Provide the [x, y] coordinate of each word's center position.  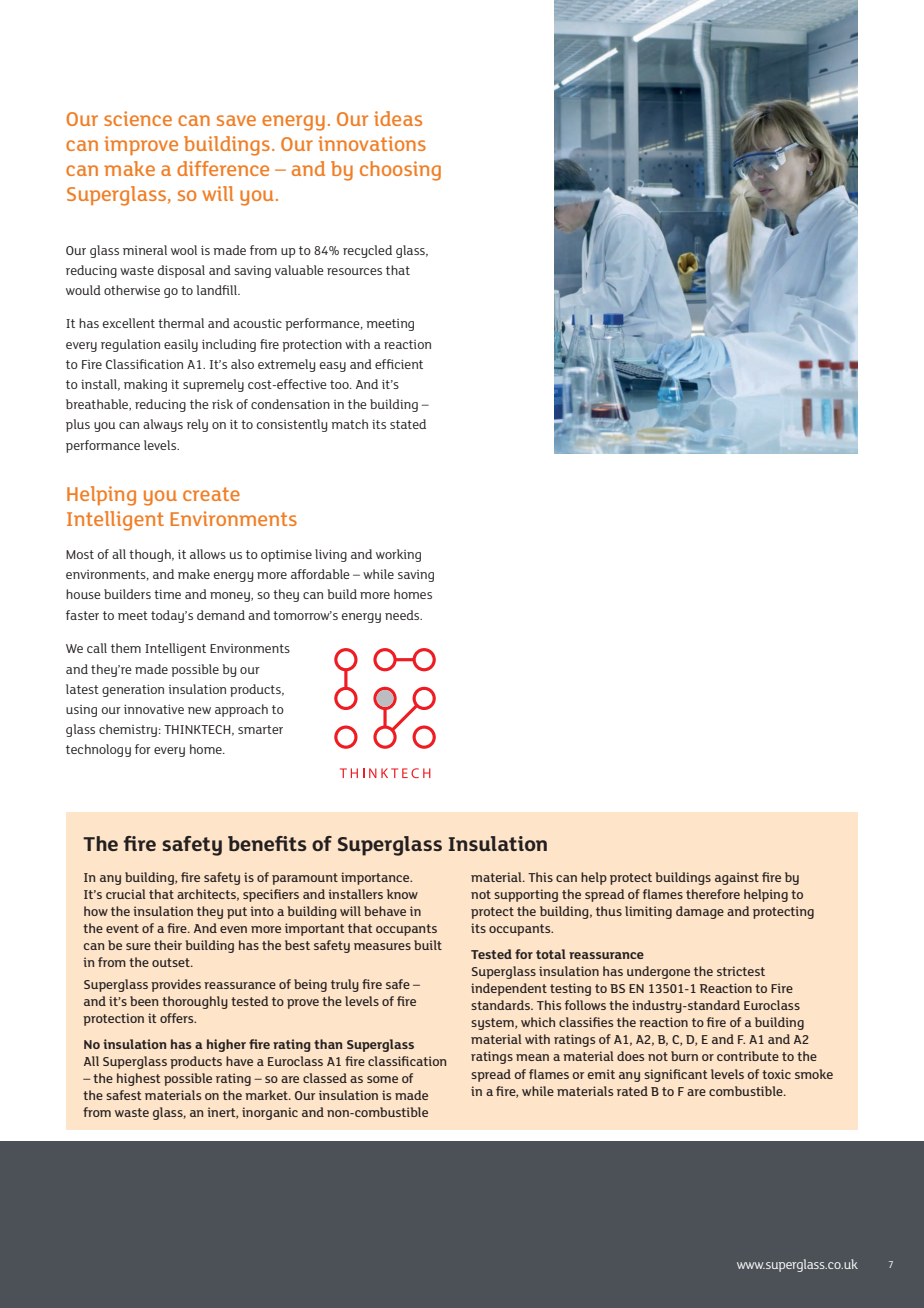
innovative [154, 709]
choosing [400, 171]
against [737, 878]
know [402, 894]
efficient [399, 364]
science [138, 118]
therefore [713, 894]
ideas [398, 118]
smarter [260, 729]
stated [408, 424]
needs [403, 615]
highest [139, 1079]
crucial [126, 894]
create [211, 494]
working [398, 555]
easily [181, 345]
